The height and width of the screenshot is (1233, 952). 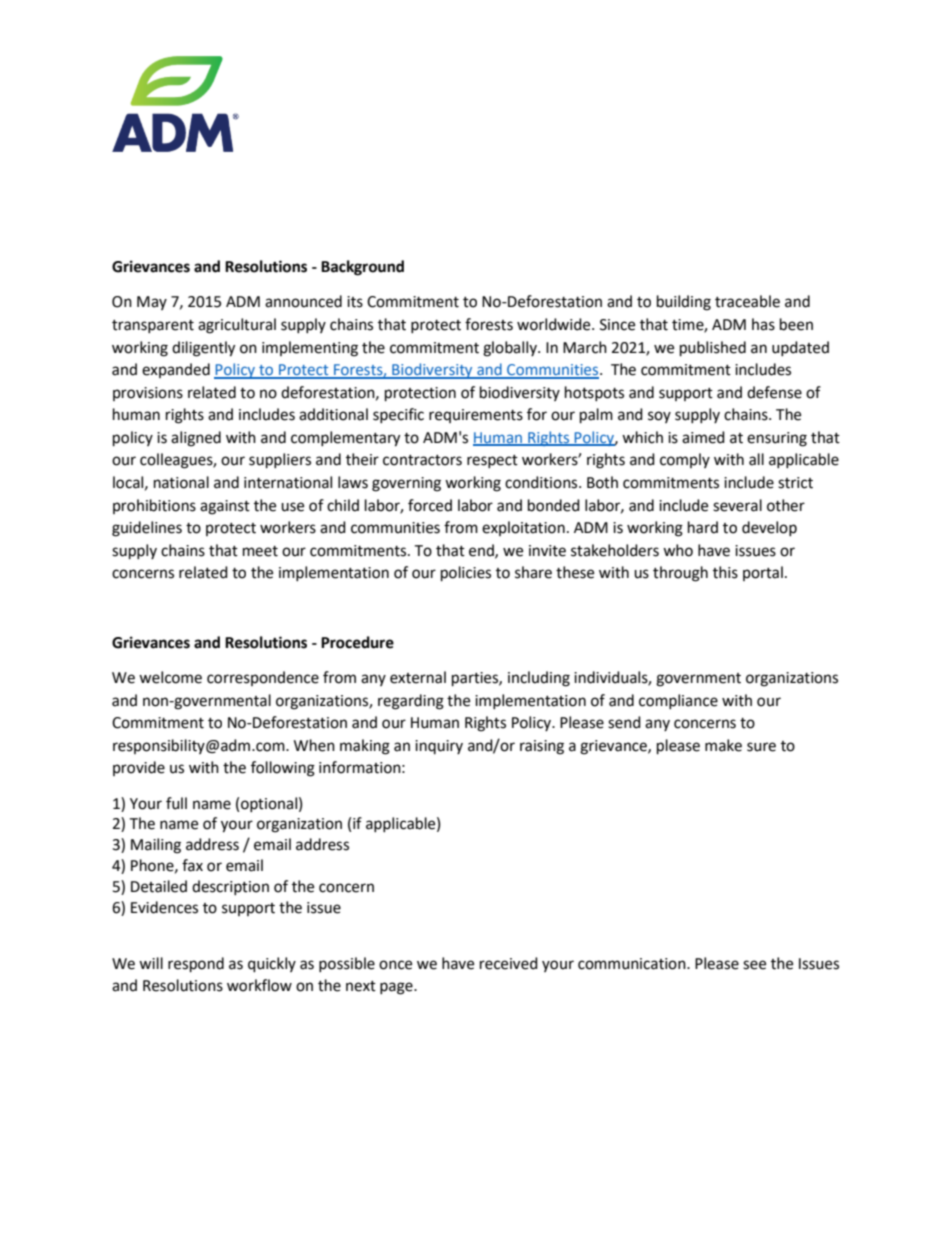 I want to click on make, so click(x=723, y=745).
